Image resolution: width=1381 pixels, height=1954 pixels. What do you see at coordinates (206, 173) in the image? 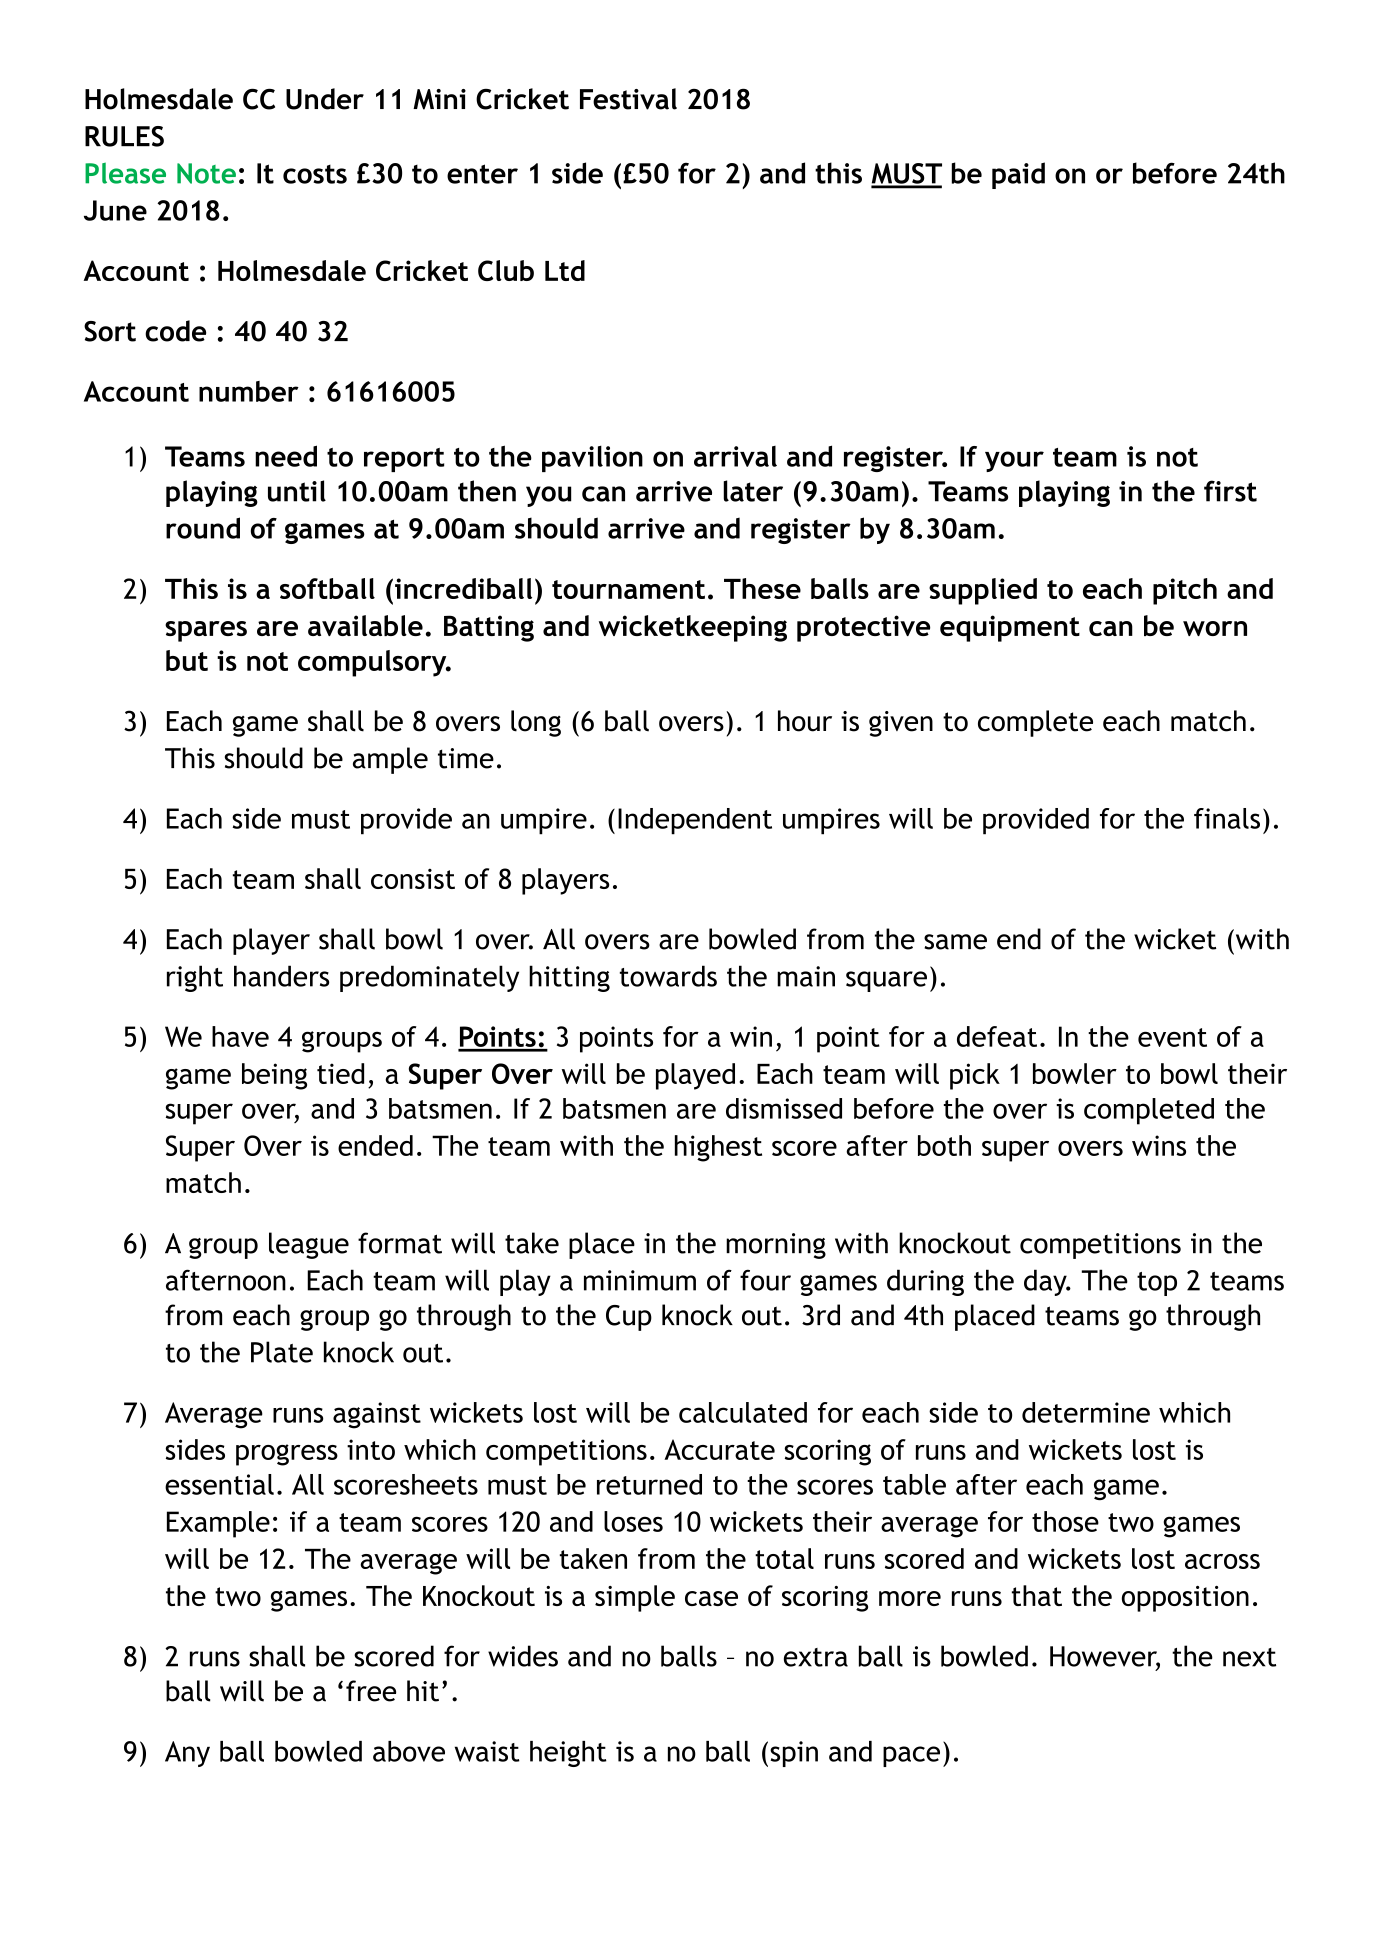
I see `Note` at bounding box center [206, 173].
